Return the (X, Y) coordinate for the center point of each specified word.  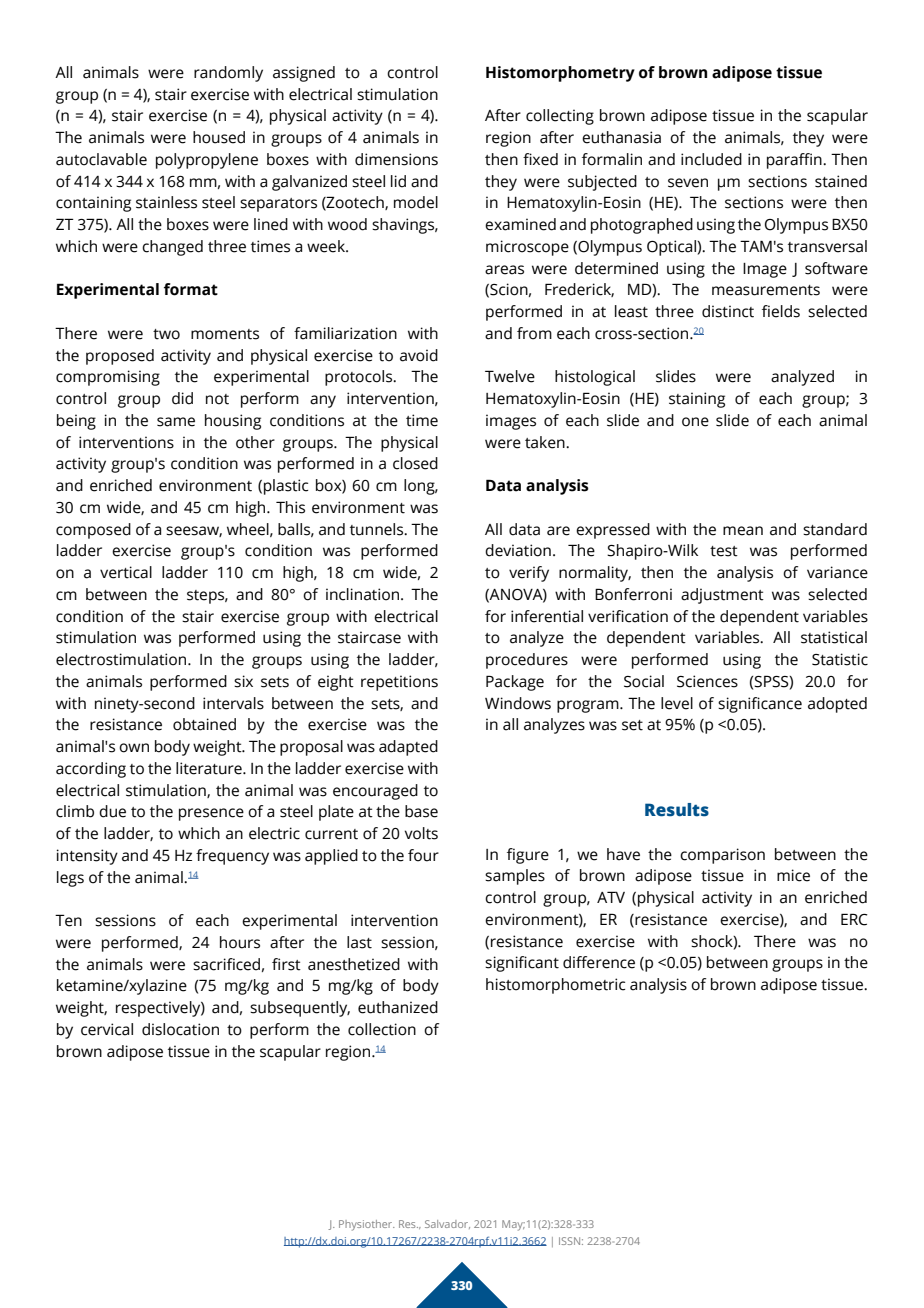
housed (219, 137)
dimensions (396, 159)
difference (599, 962)
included (711, 159)
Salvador (447, 1224)
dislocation (180, 1029)
